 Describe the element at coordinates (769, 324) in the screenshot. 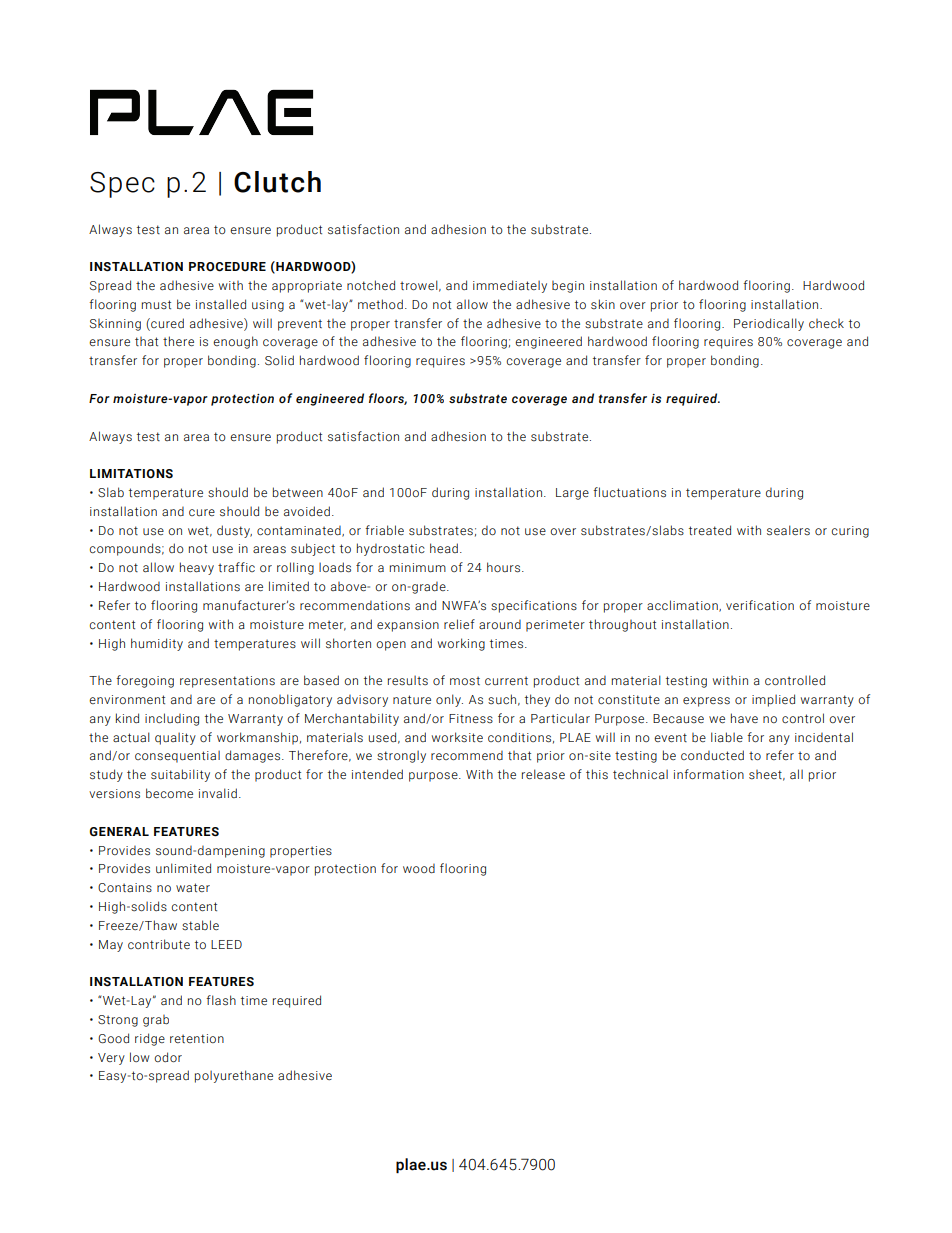

I see `Periodically` at that location.
